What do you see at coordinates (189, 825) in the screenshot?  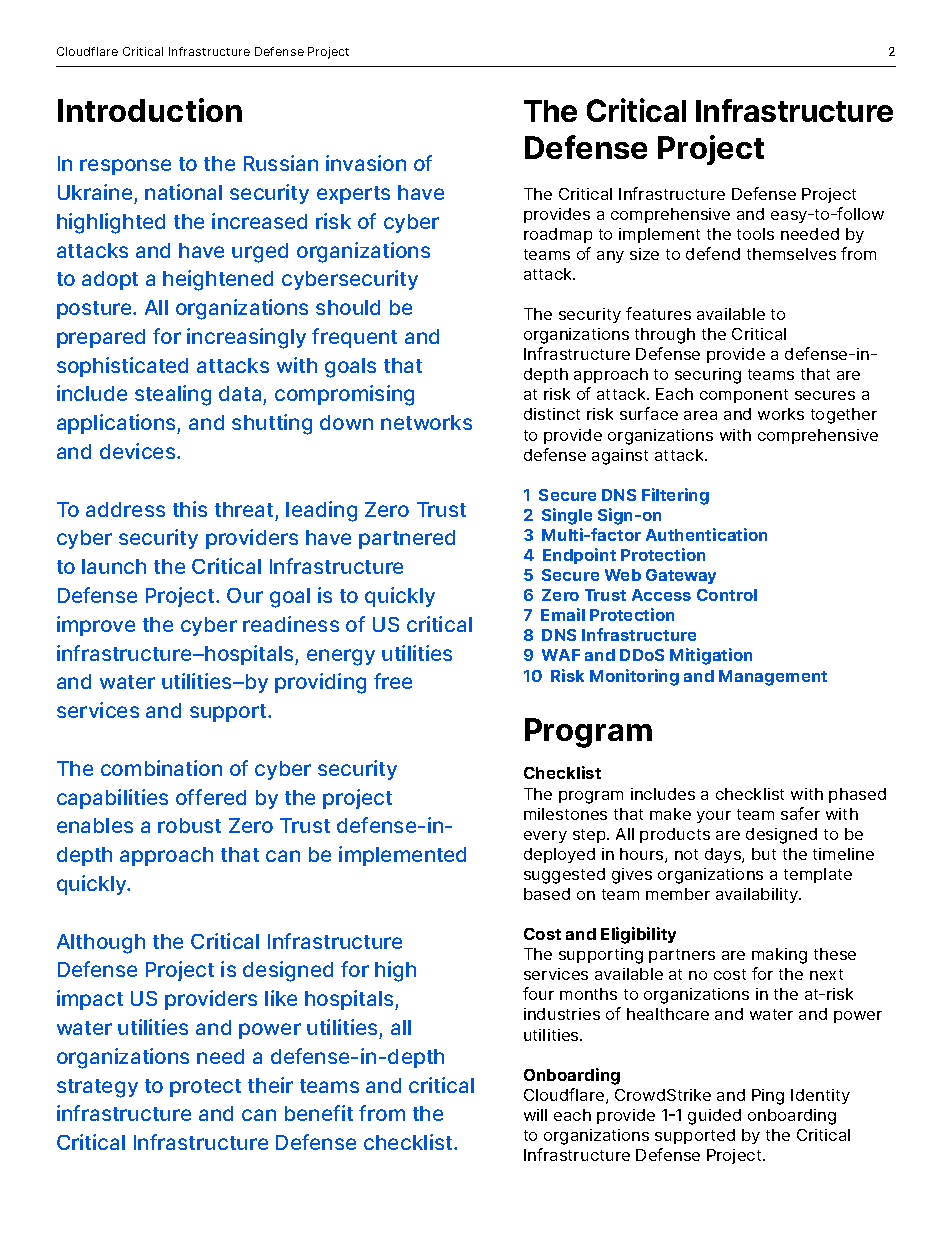 I see `robust` at bounding box center [189, 825].
